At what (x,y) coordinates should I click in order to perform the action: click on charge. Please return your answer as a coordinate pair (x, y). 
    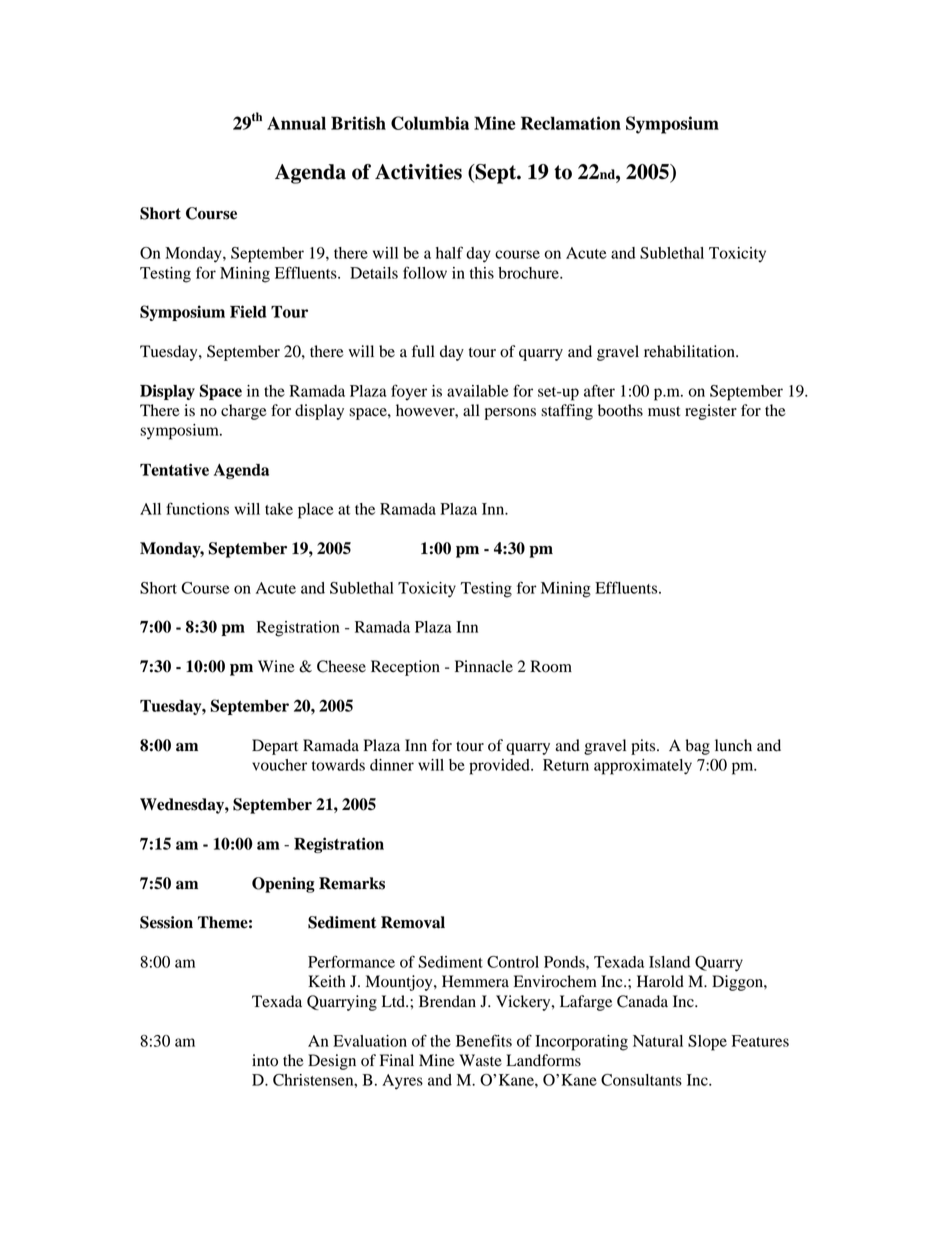
    Looking at the image, I should click on (244, 412).
